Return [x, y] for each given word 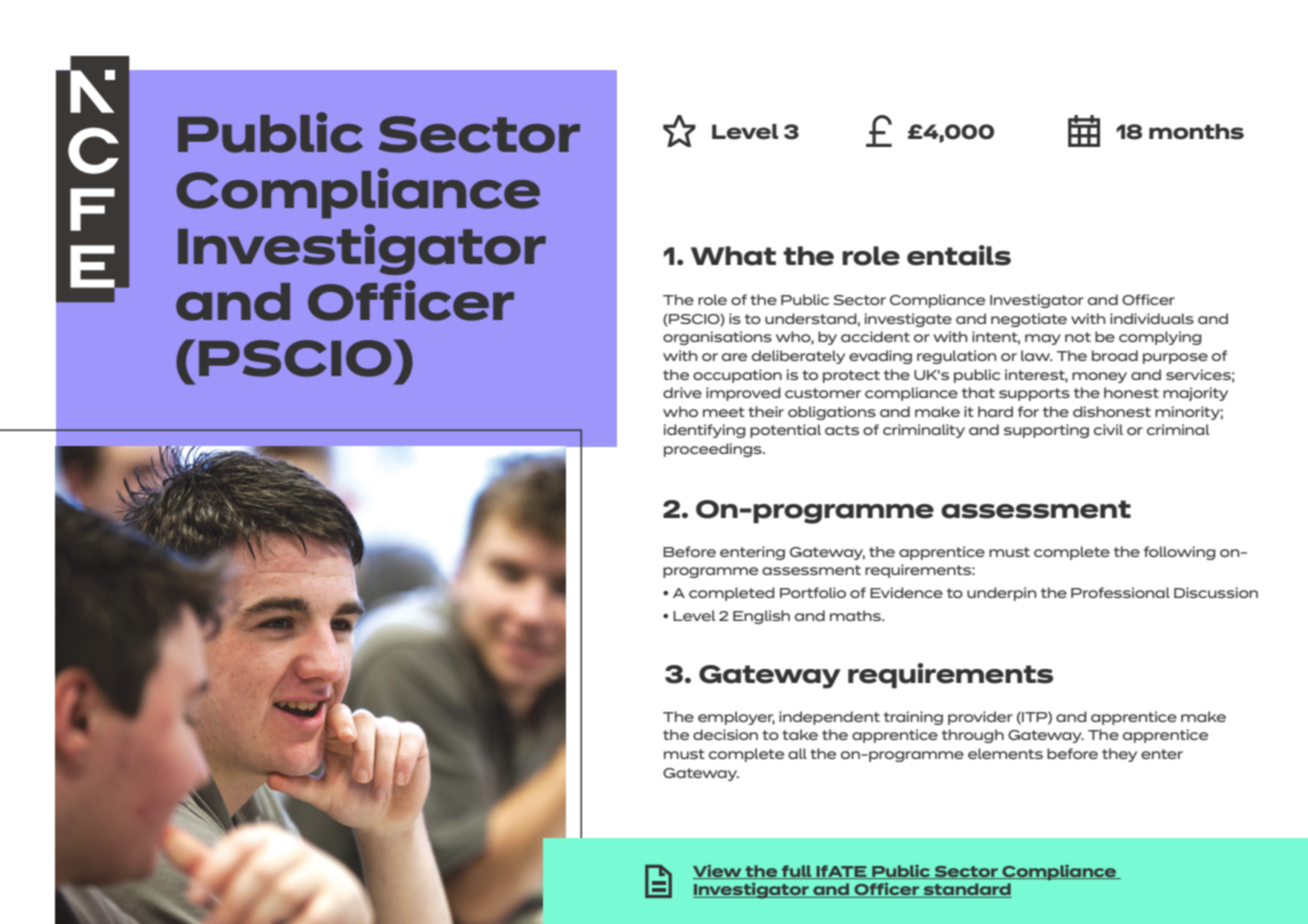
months [1196, 132]
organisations [717, 338]
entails [959, 255]
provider [980, 718]
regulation [956, 357]
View [718, 871]
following [1180, 553]
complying [1160, 338]
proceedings [714, 450]
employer [736, 718]
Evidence [906, 592]
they [1119, 755]
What [733, 256]
